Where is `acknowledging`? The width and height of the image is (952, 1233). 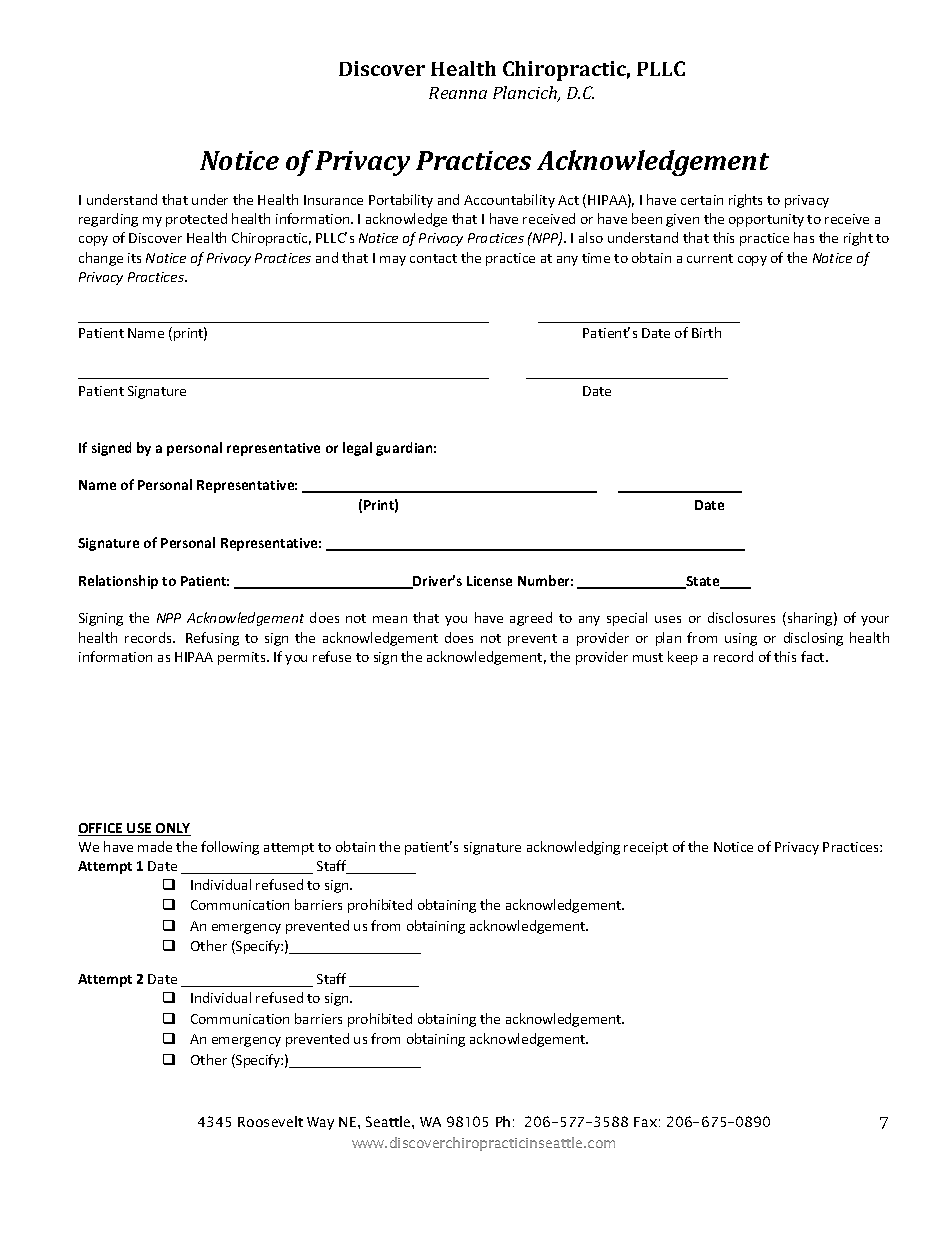
acknowledging is located at coordinates (573, 848).
